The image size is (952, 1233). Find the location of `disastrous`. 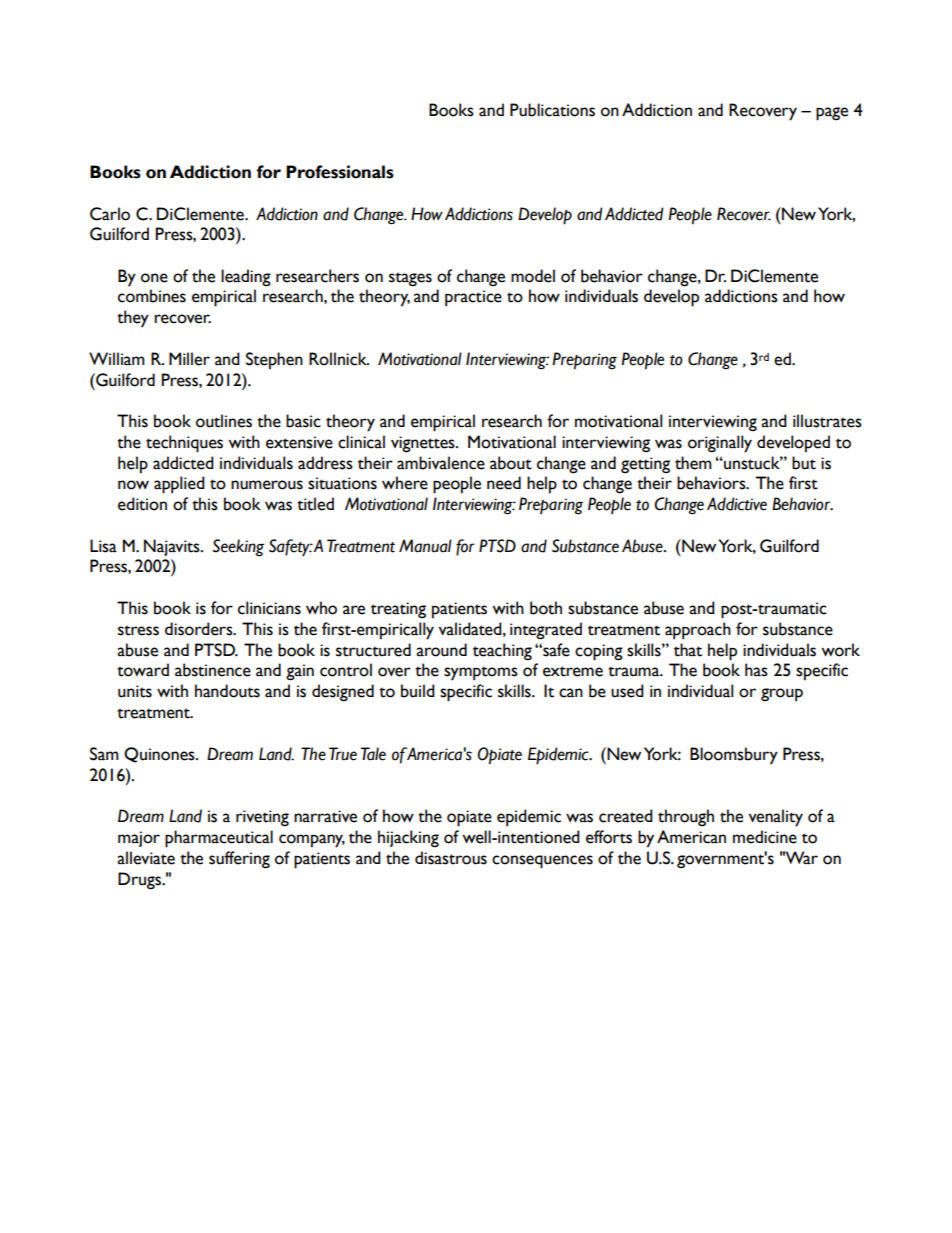

disastrous is located at coordinates (451, 858).
